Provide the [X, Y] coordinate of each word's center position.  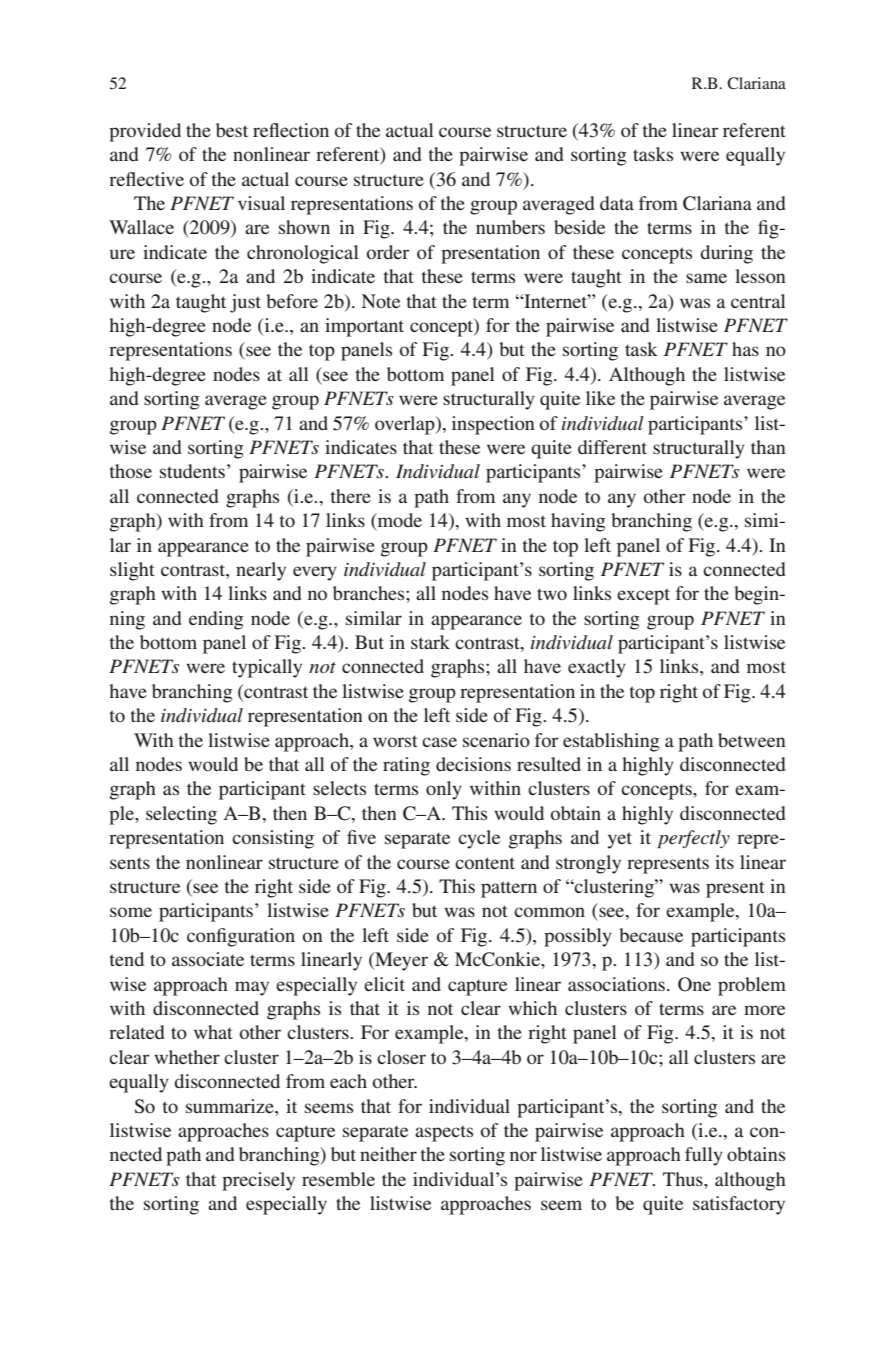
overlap [406, 425]
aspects [444, 1133]
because [651, 935]
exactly [597, 668]
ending [216, 620]
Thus [684, 1179]
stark [430, 642]
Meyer [400, 961]
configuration [241, 937]
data [617, 203]
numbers [510, 227]
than [768, 447]
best [232, 130]
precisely [258, 1181]
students [192, 471]
